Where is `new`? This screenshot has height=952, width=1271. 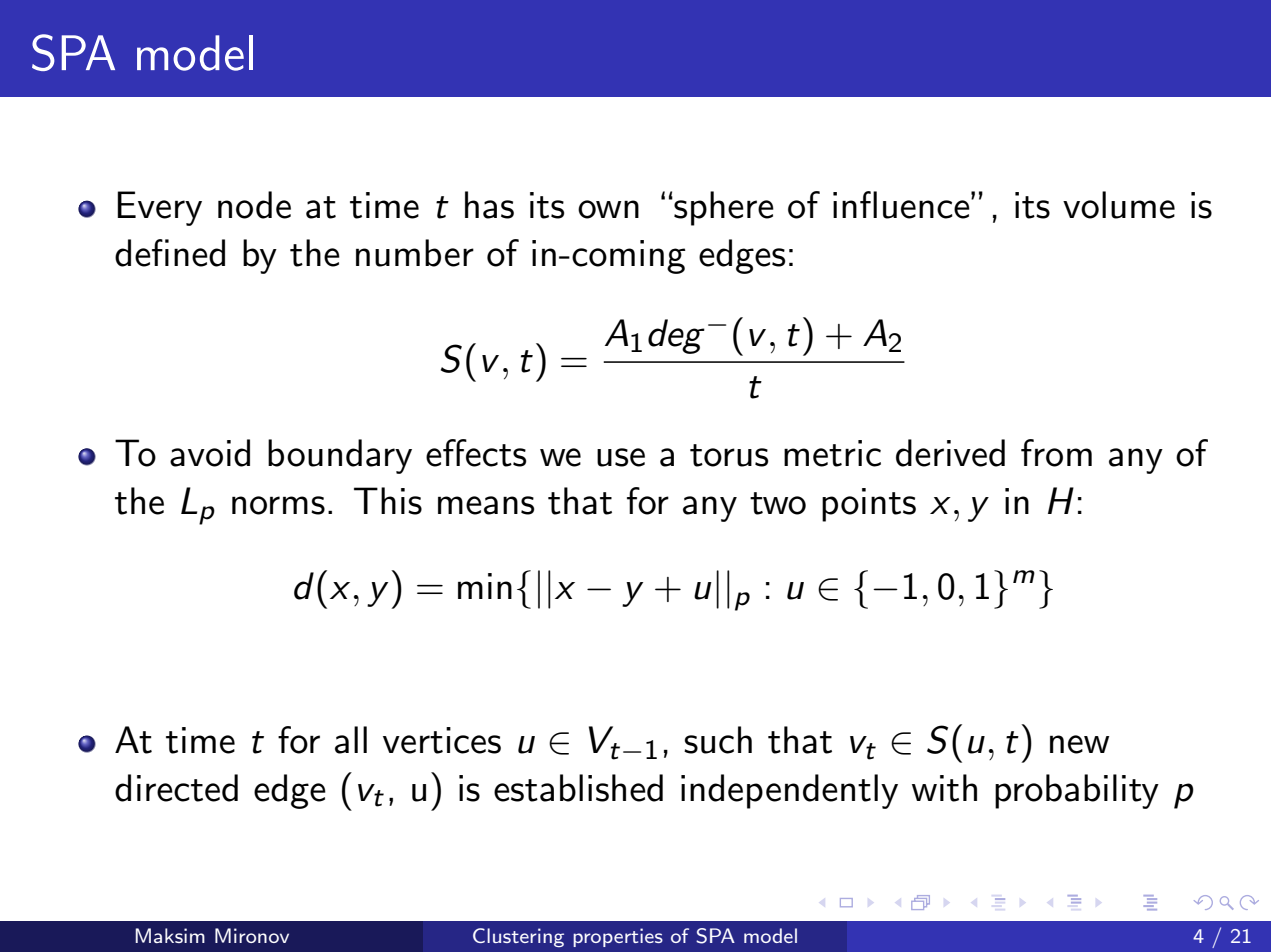 new is located at coordinates (1079, 744).
